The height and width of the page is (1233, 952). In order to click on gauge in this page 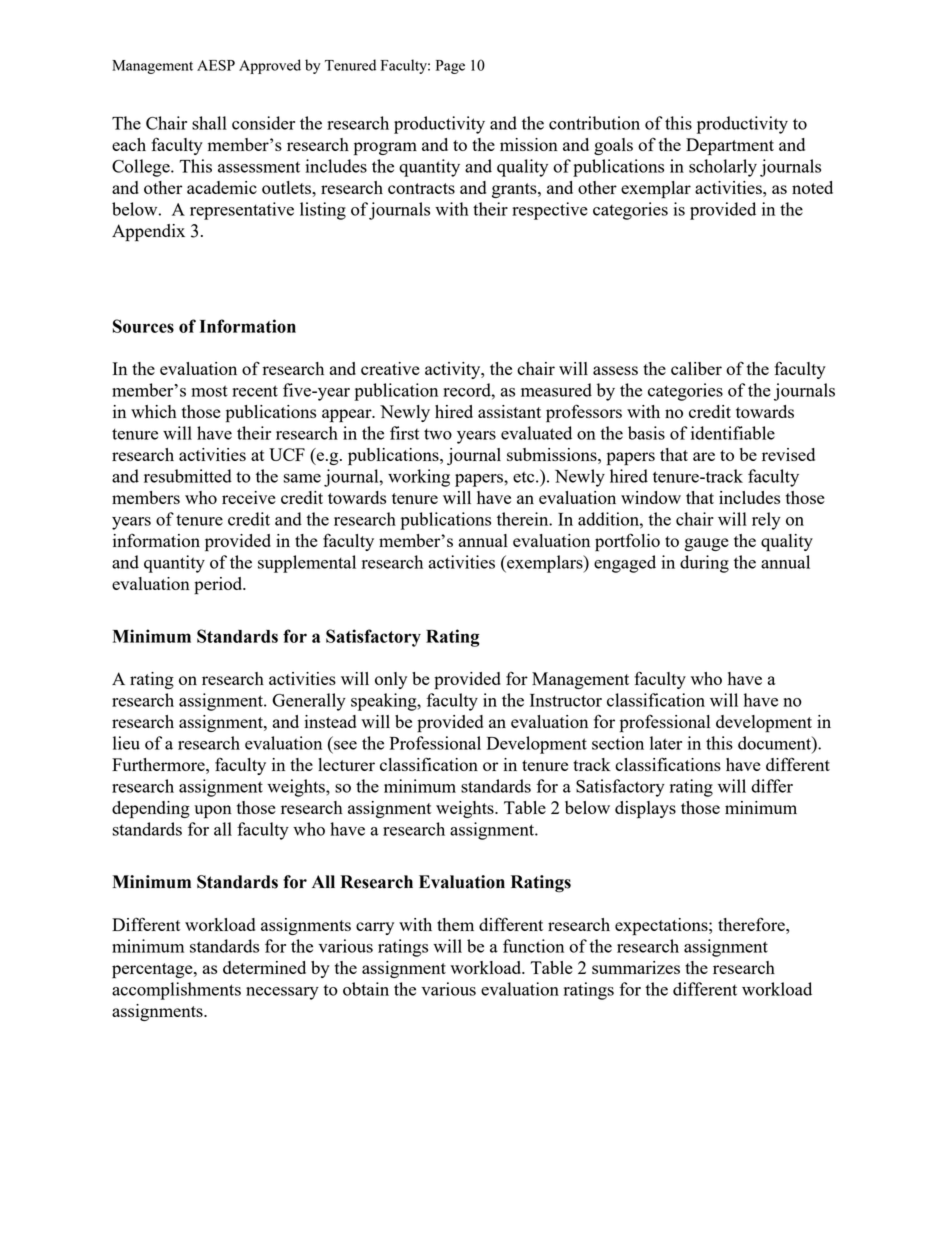, I will do `click(706, 544)`.
